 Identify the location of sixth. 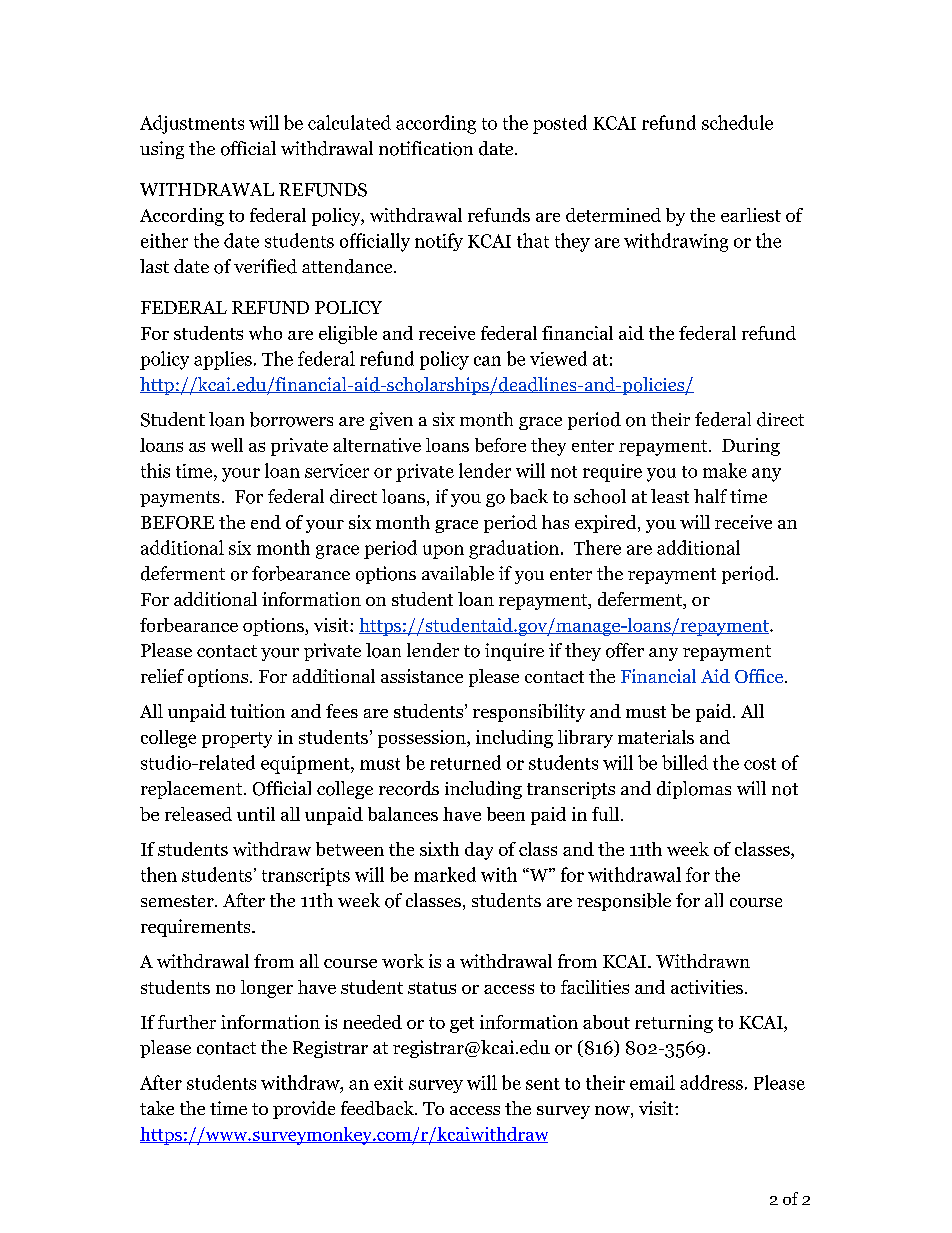
(439, 849).
